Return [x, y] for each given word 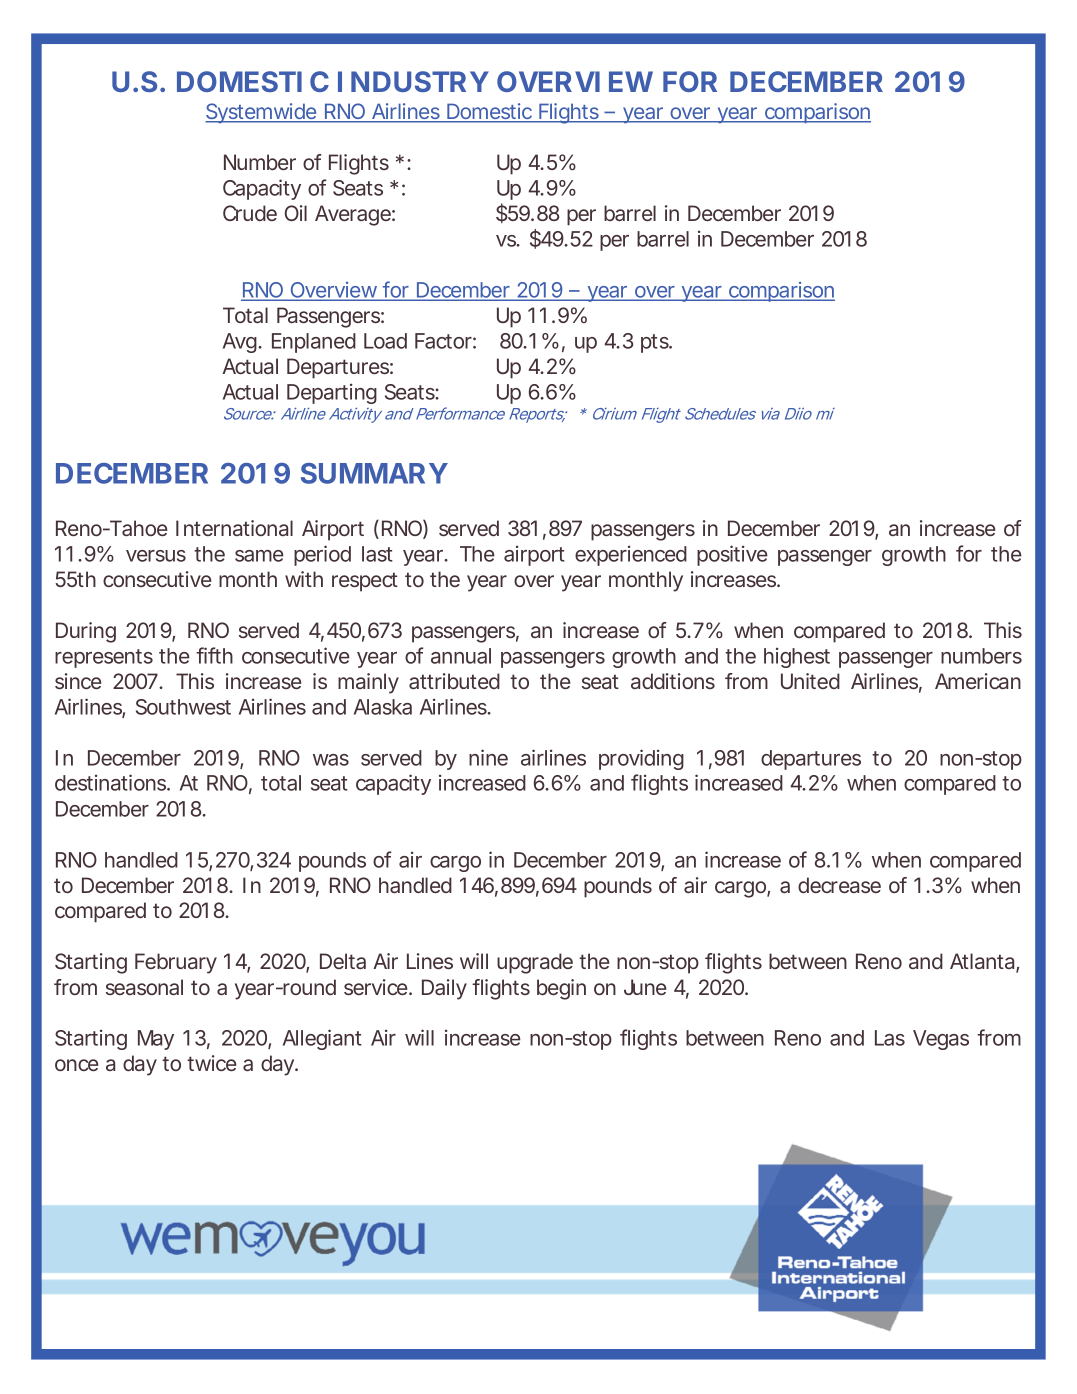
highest [797, 657]
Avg [241, 343]
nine [488, 757]
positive [732, 555]
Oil [296, 213]
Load [385, 341]
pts [656, 343]
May [156, 1040]
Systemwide [262, 113]
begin [561, 989]
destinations [112, 782]
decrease [839, 885]
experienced [631, 555]
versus [156, 556]
